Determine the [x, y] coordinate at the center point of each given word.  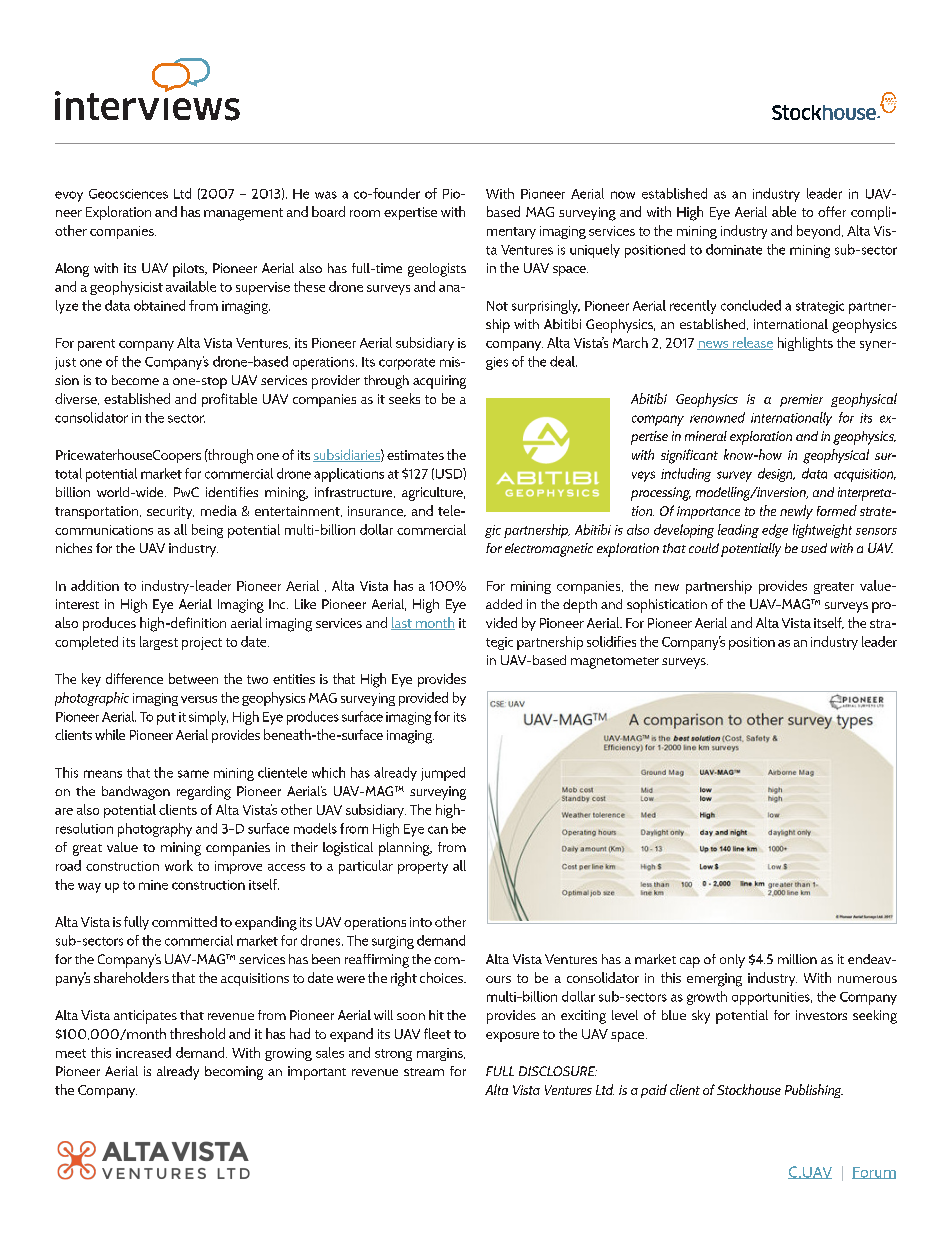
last [402, 623]
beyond [820, 232]
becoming [234, 1073]
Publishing [814, 1091]
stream [424, 1072]
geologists [437, 270]
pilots [190, 270]
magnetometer [615, 663]
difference [134, 678]
